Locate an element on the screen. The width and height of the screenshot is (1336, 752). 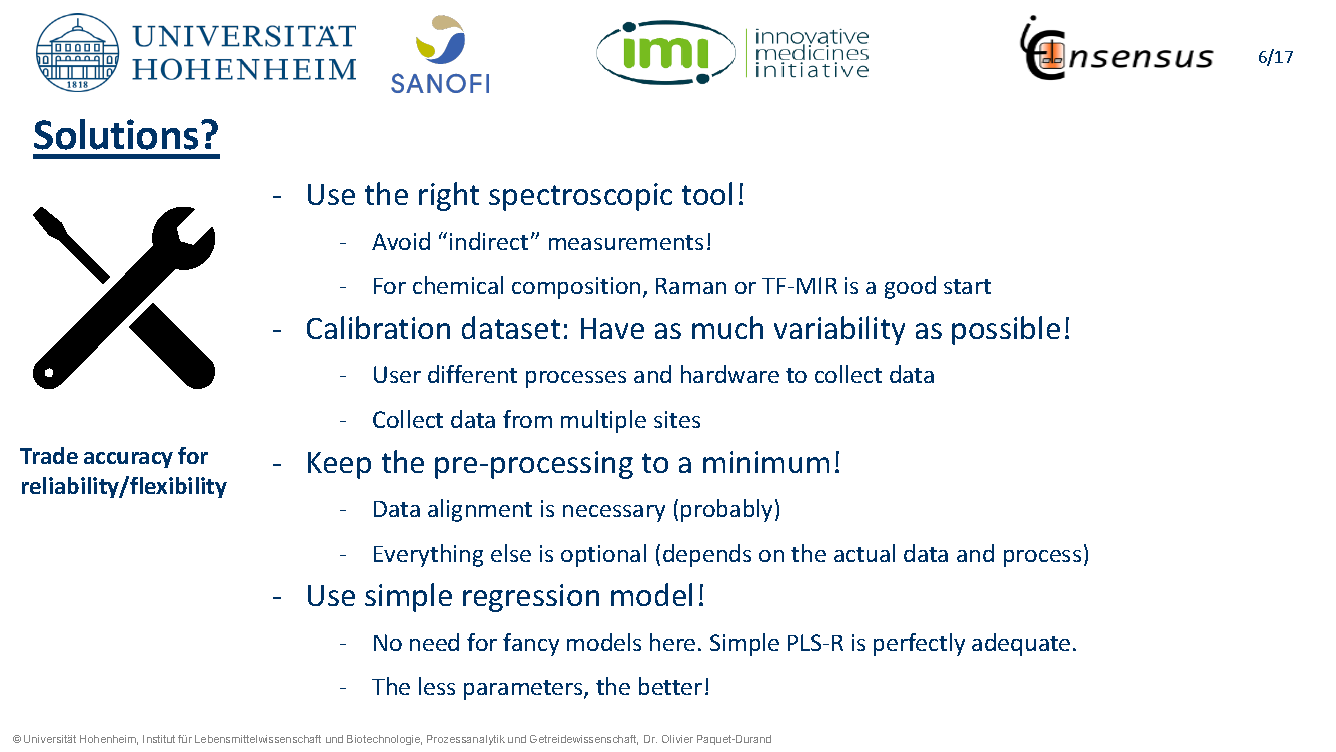
composition is located at coordinates (576, 288).
